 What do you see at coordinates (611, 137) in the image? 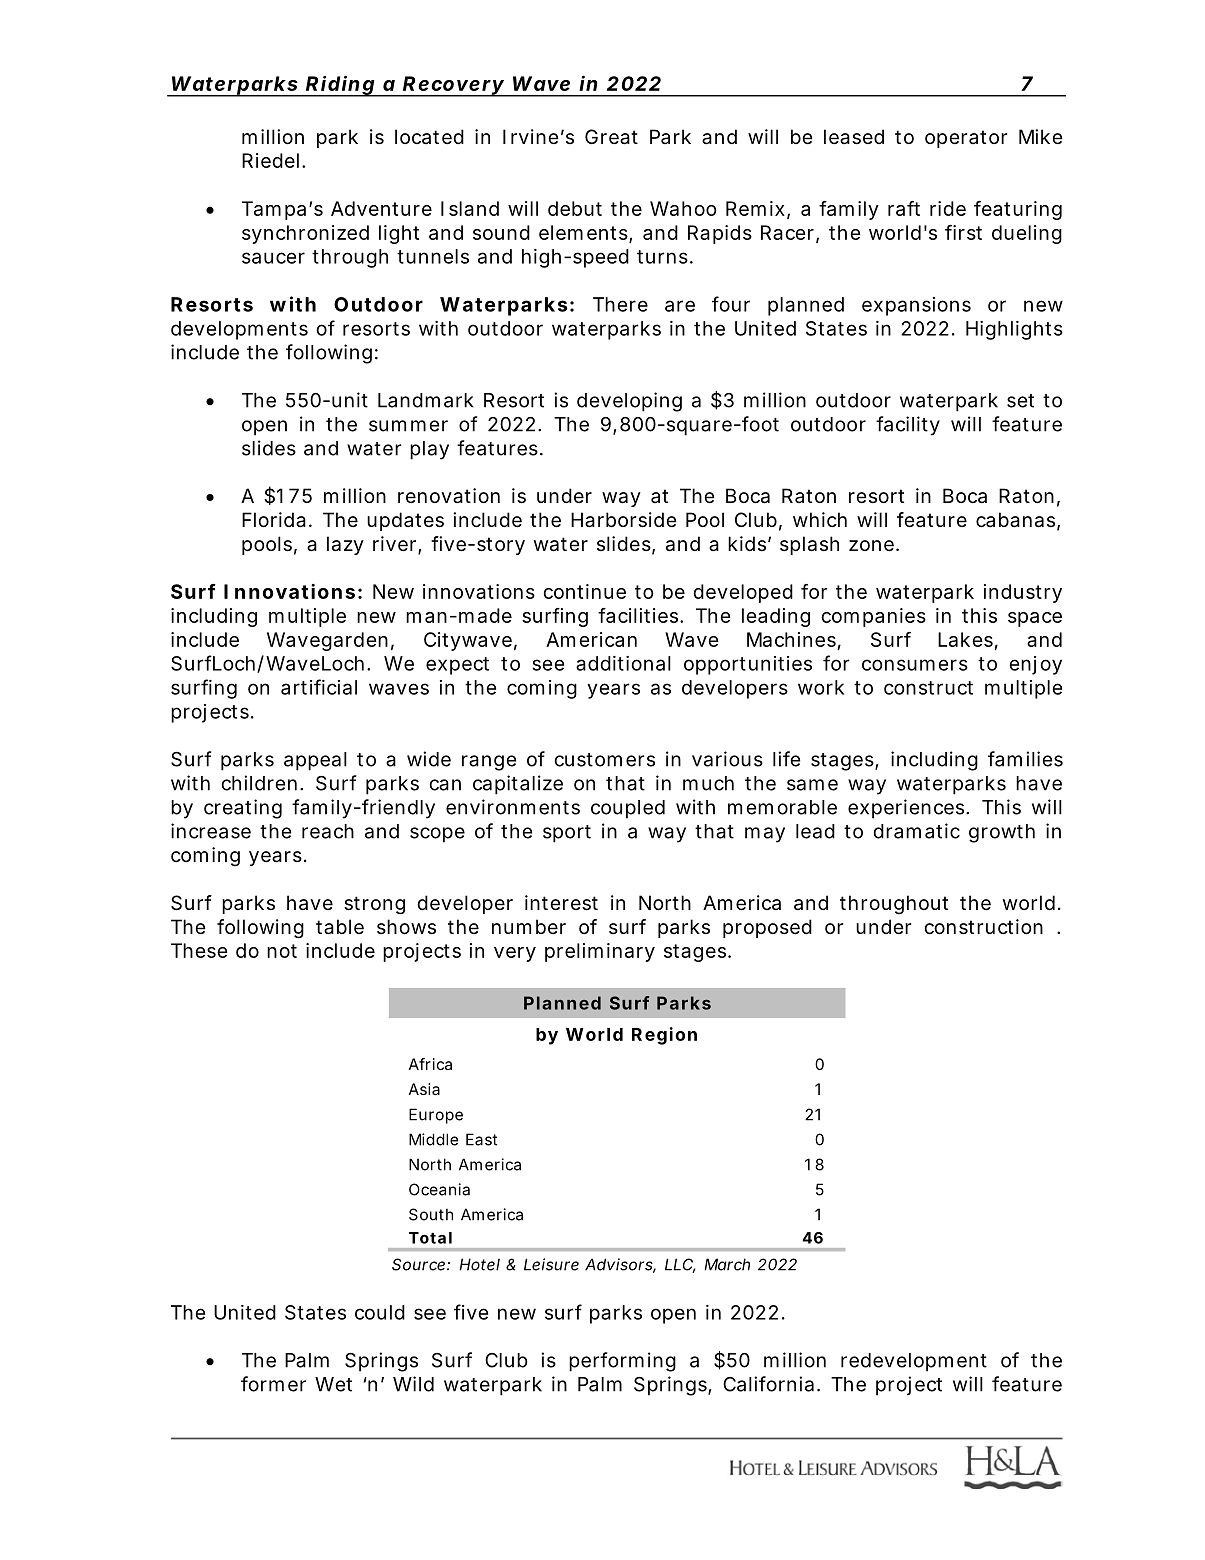
I see `Great` at bounding box center [611, 137].
